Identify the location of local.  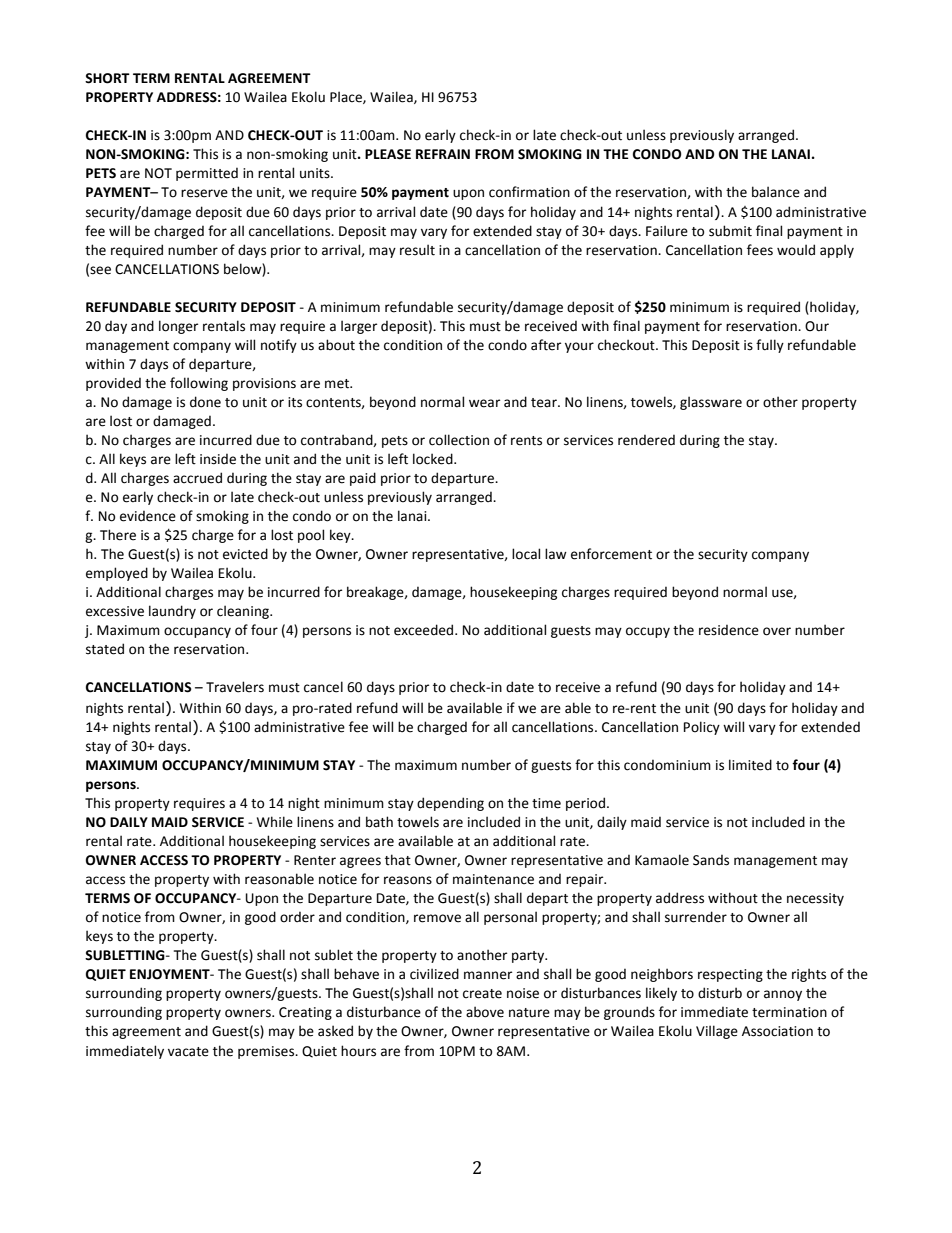
(526, 554).
